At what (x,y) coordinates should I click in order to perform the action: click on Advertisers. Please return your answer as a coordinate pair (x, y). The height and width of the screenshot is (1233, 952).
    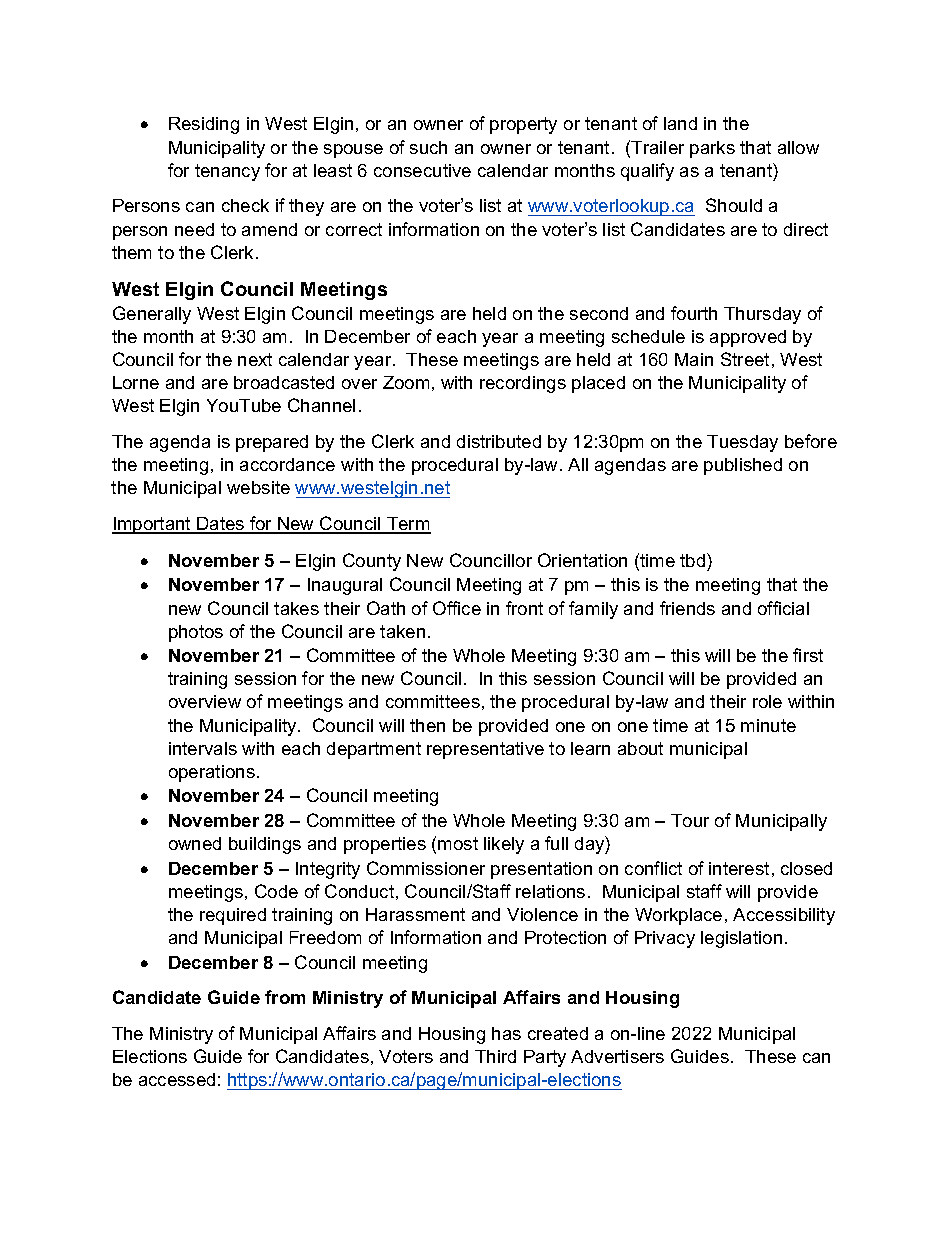
    Looking at the image, I should click on (617, 1056).
